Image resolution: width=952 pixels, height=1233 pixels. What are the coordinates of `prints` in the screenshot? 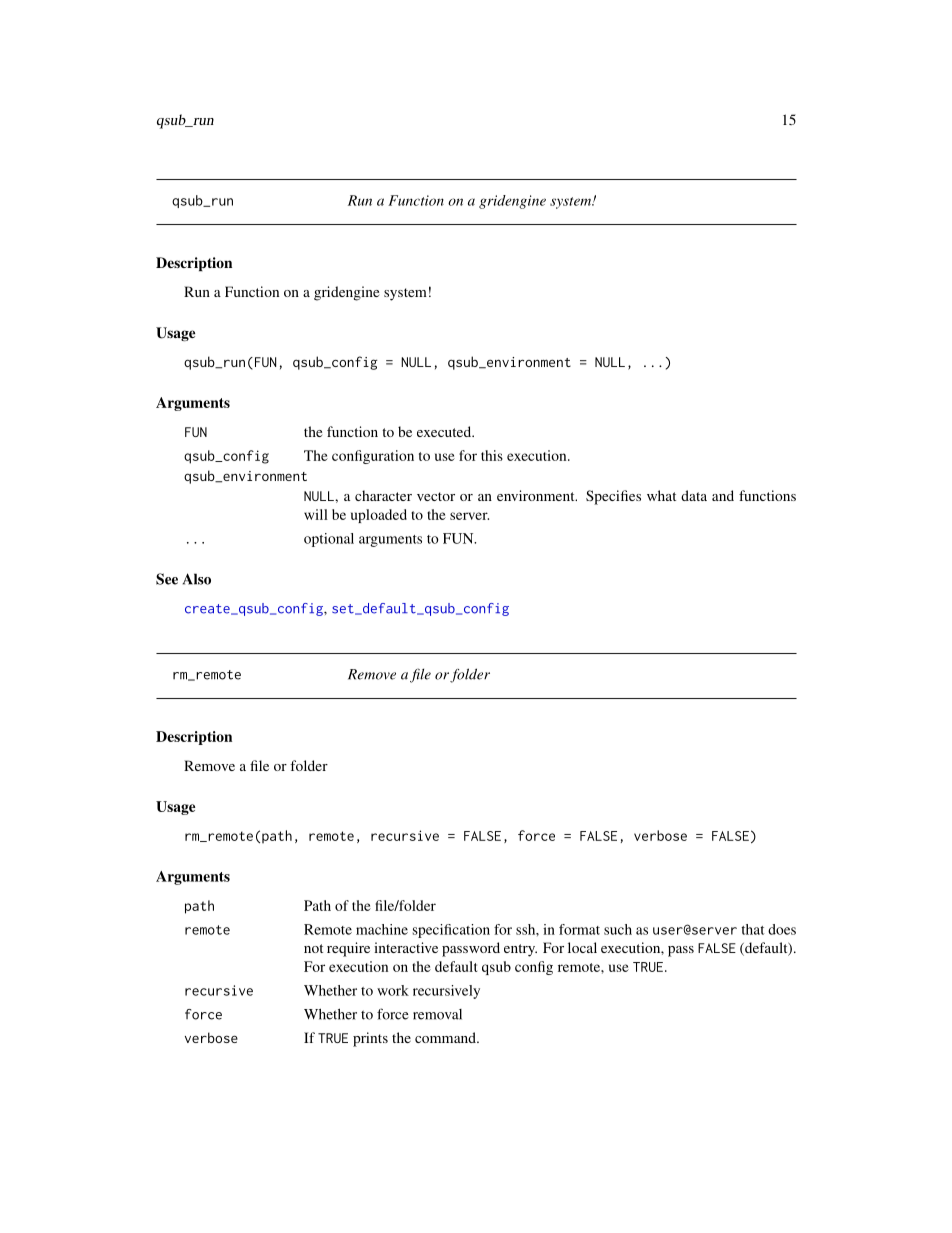 It's located at (370, 1039).
